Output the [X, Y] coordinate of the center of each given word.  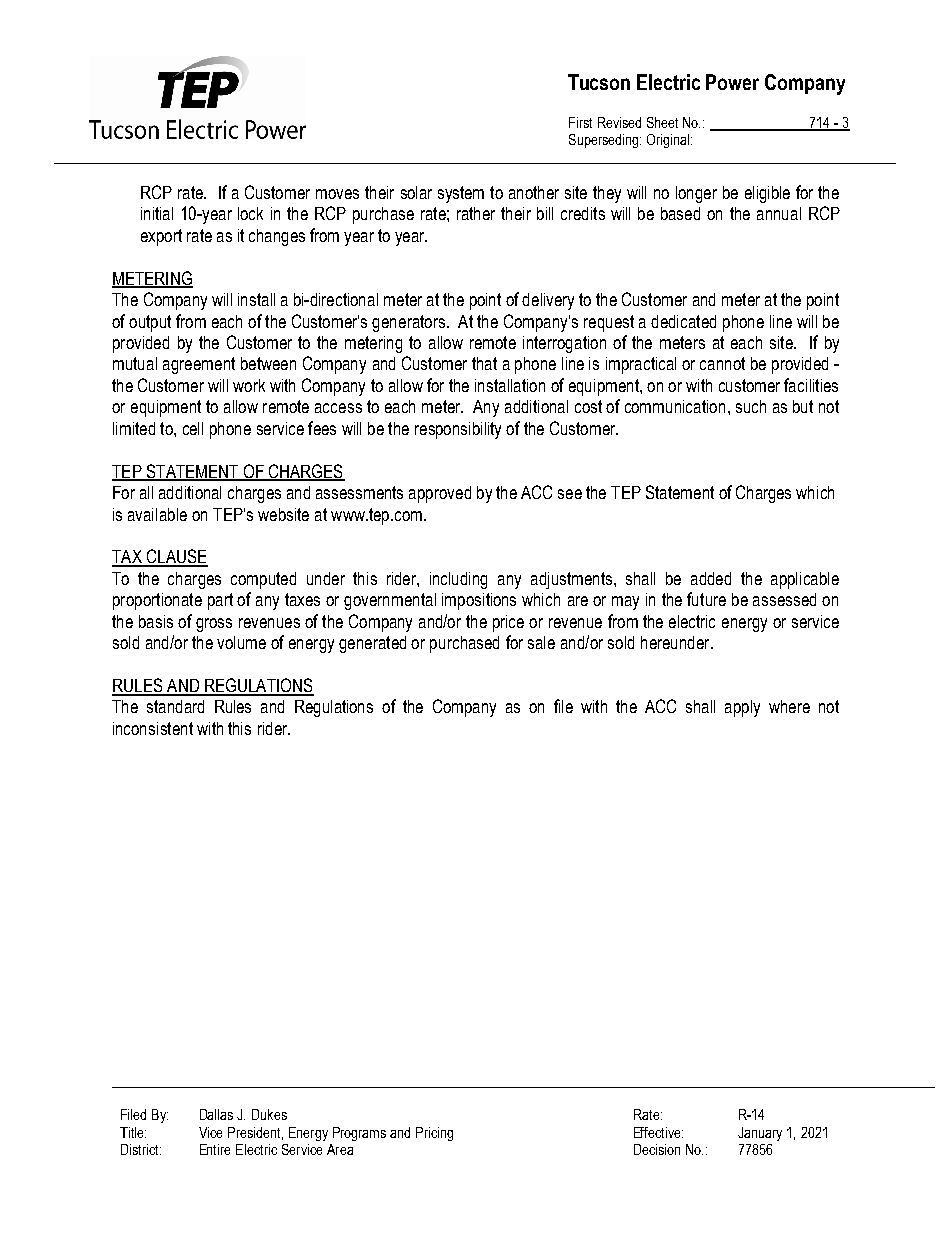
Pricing [434, 1134]
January [760, 1134]
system [461, 194]
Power [732, 82]
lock [250, 213]
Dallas [216, 1114]
